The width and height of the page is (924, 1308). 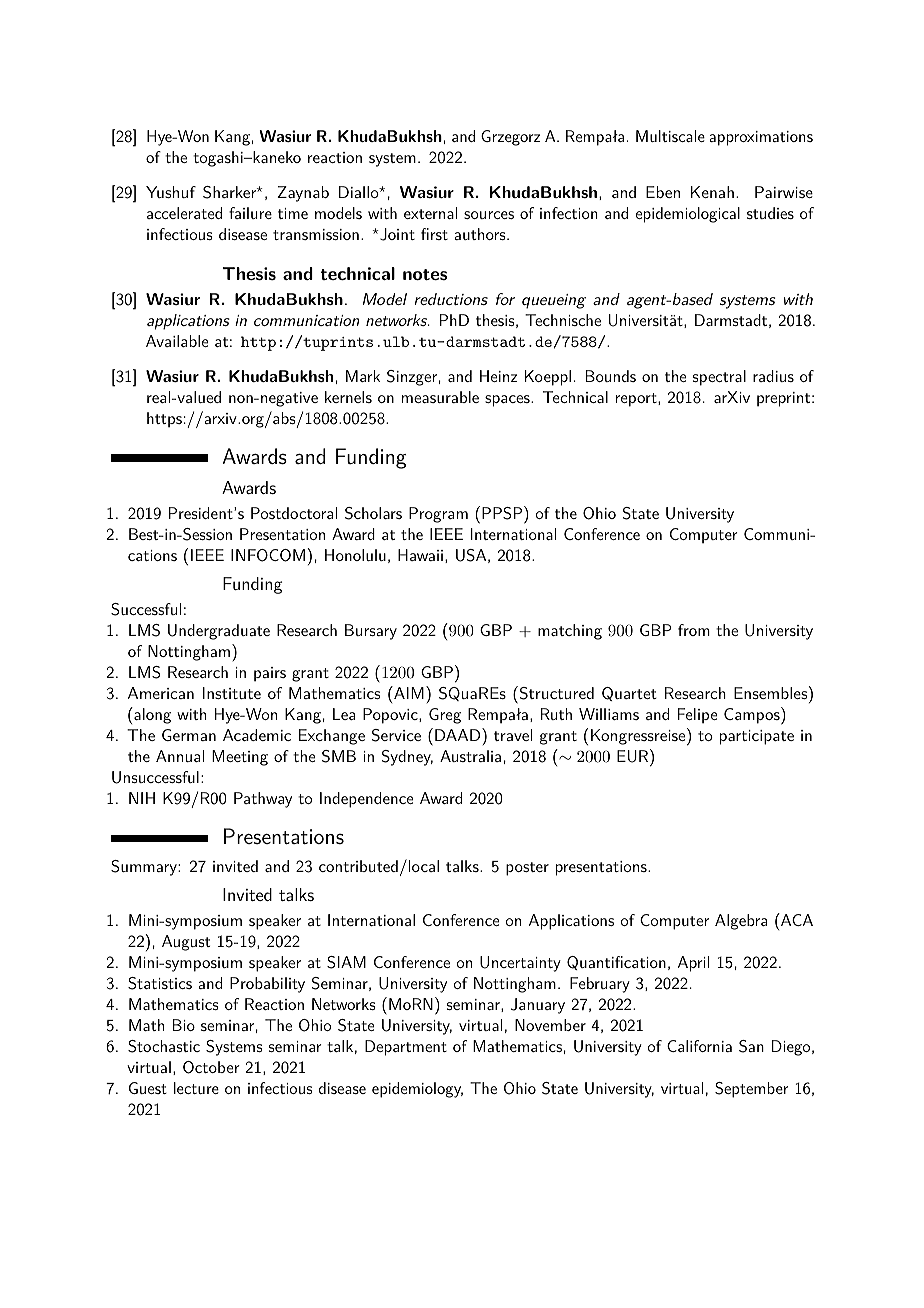 What do you see at coordinates (670, 136) in the page?
I see `Multiscale` at bounding box center [670, 136].
